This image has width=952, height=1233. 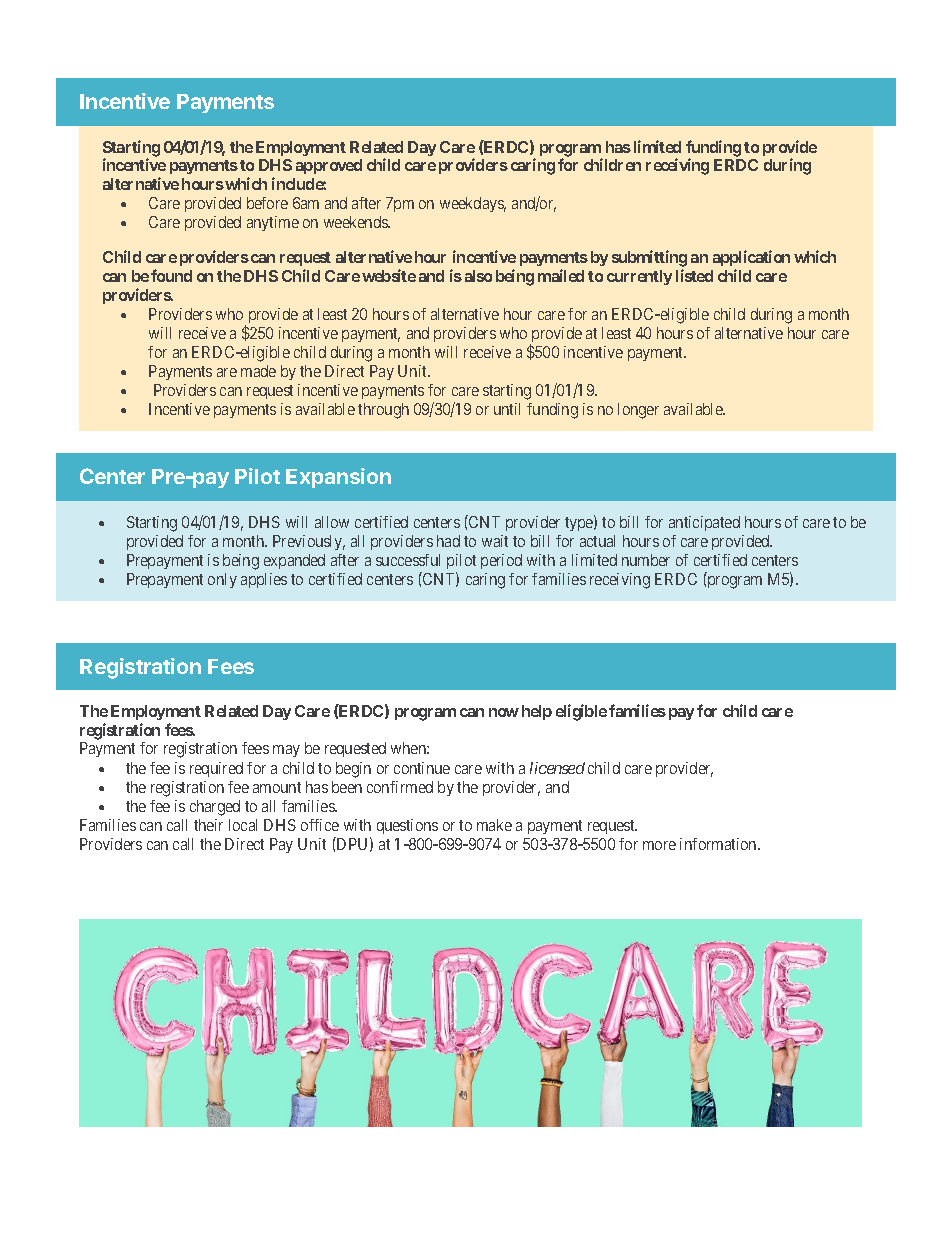 What do you see at coordinates (638, 411) in the image?
I see `longer` at bounding box center [638, 411].
